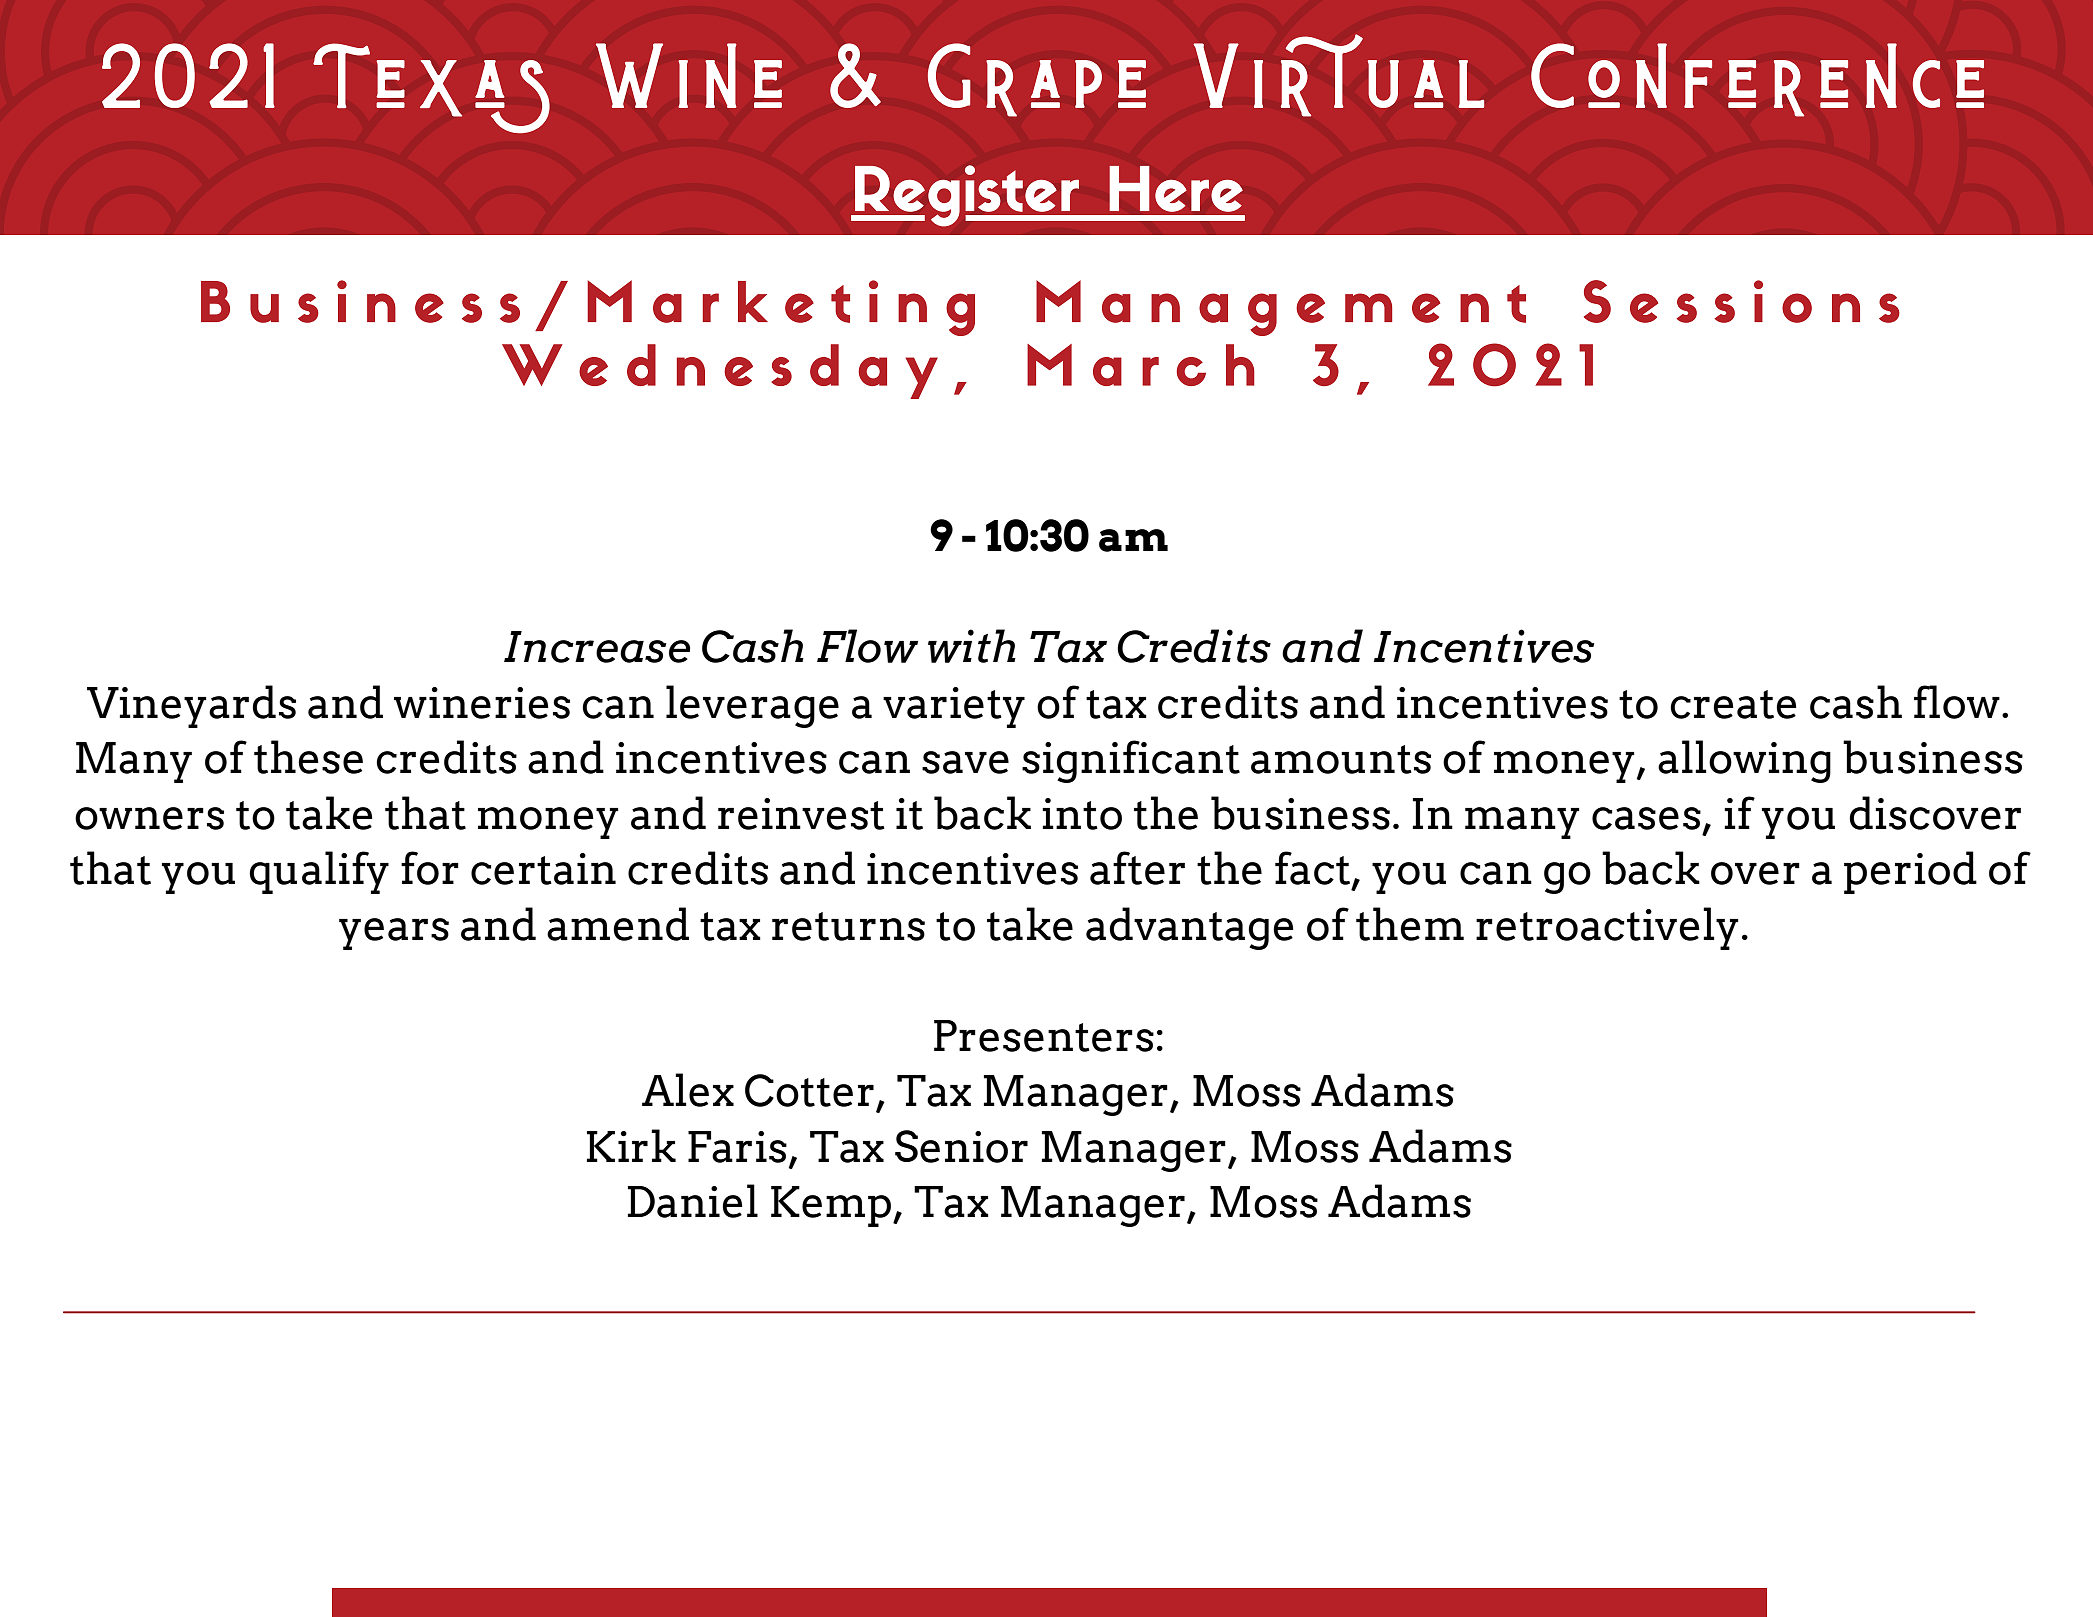 The height and width of the document is (1617, 2093). Describe the element at coordinates (319, 872) in the document. I see `qualify` at that location.
